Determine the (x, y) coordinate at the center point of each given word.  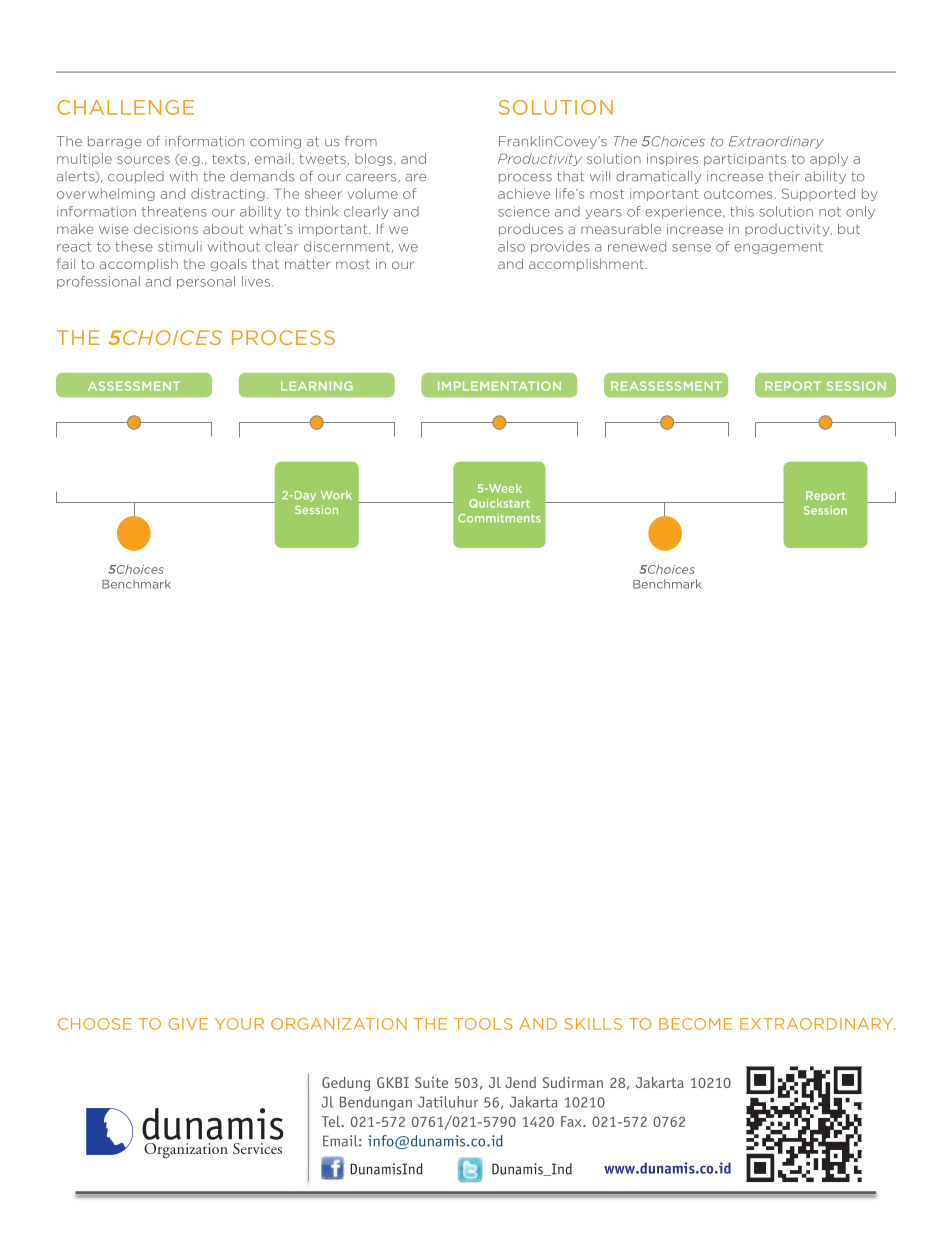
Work (336, 495)
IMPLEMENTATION (499, 386)
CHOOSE (95, 1024)
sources (143, 160)
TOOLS (483, 1024)
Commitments (499, 518)
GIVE (188, 1024)
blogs (375, 159)
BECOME (695, 1024)
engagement (778, 248)
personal (206, 282)
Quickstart (499, 503)
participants (745, 159)
